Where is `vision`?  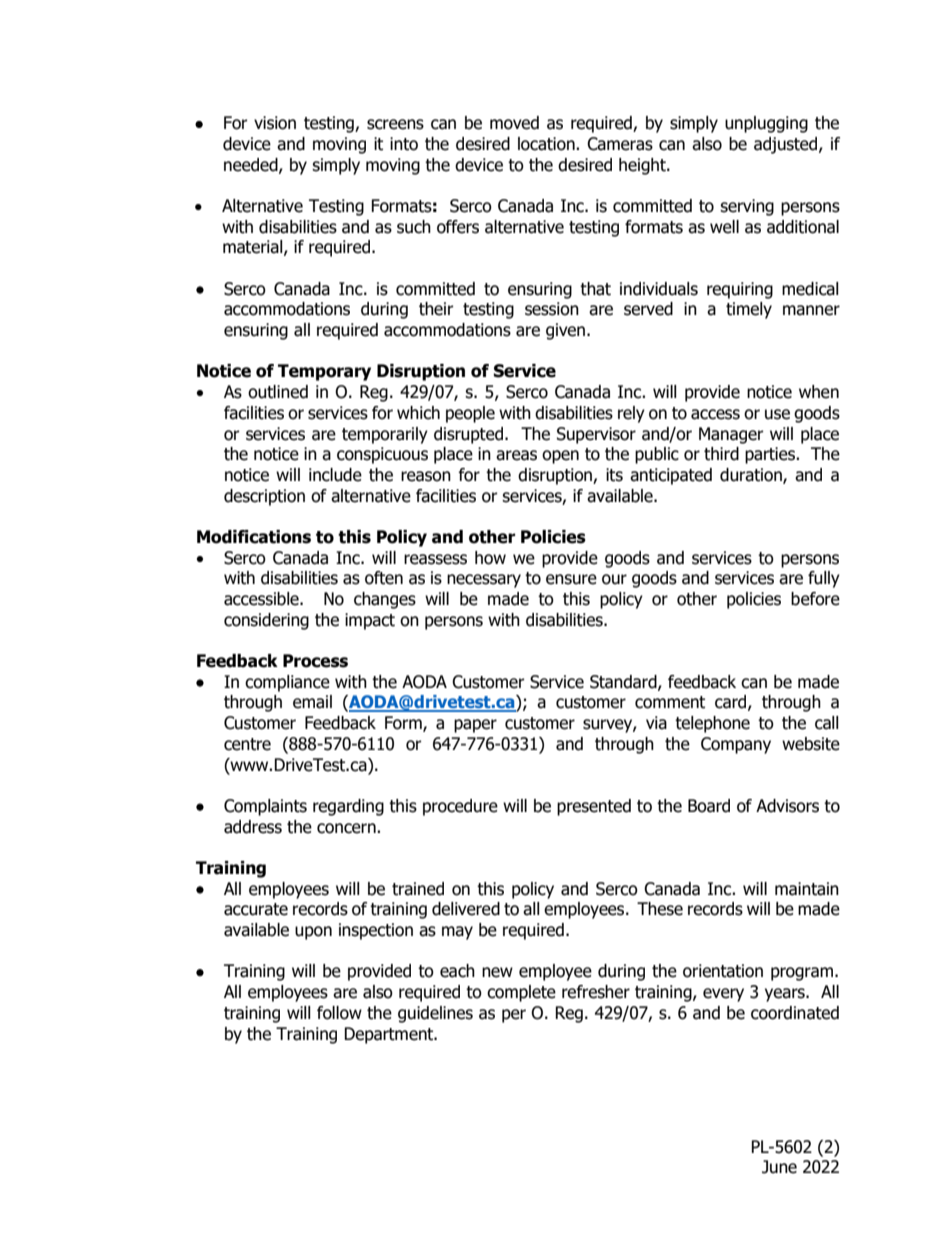
vision is located at coordinates (275, 123).
